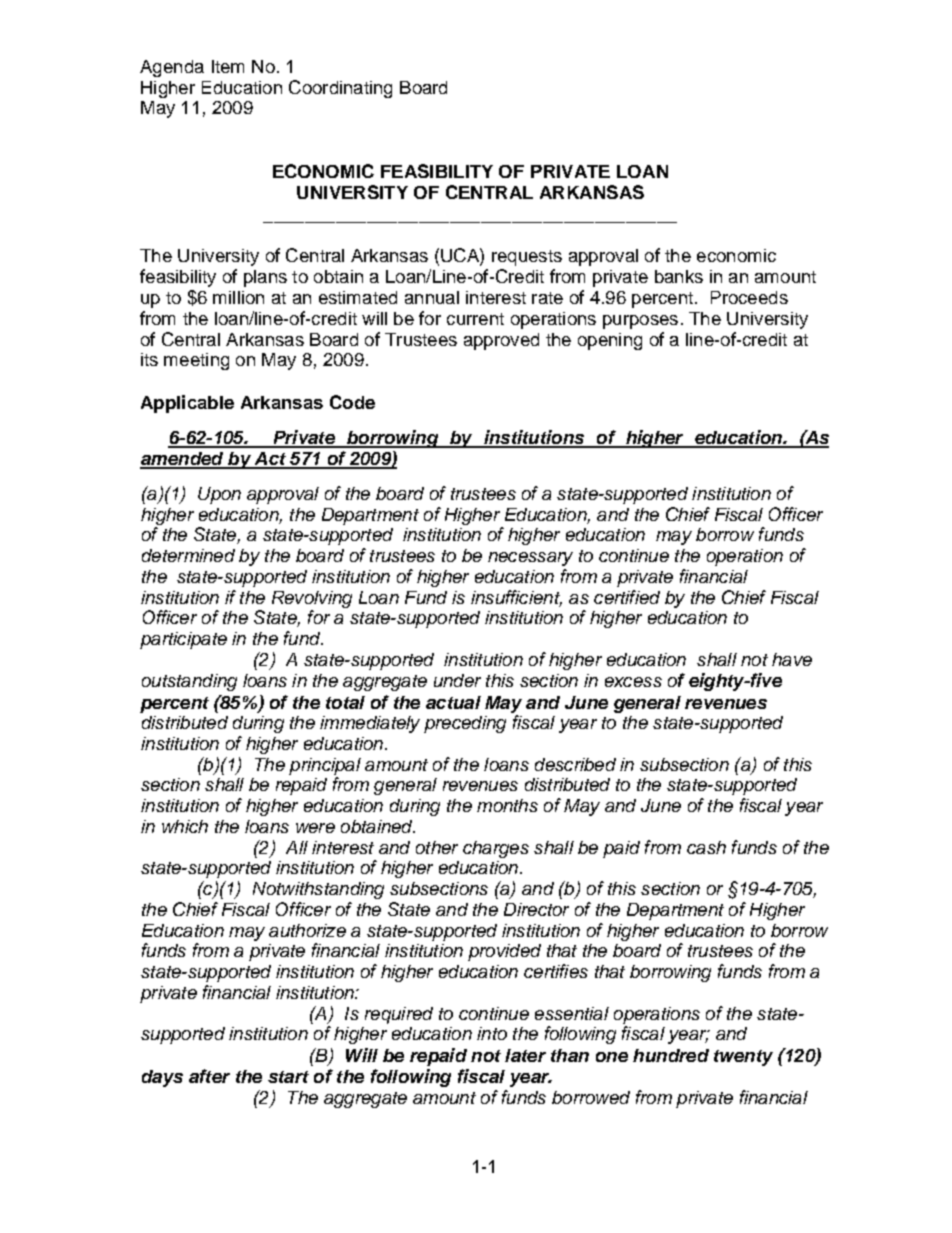 This screenshot has height=1233, width=952. I want to click on Coordinating, so click(340, 89).
